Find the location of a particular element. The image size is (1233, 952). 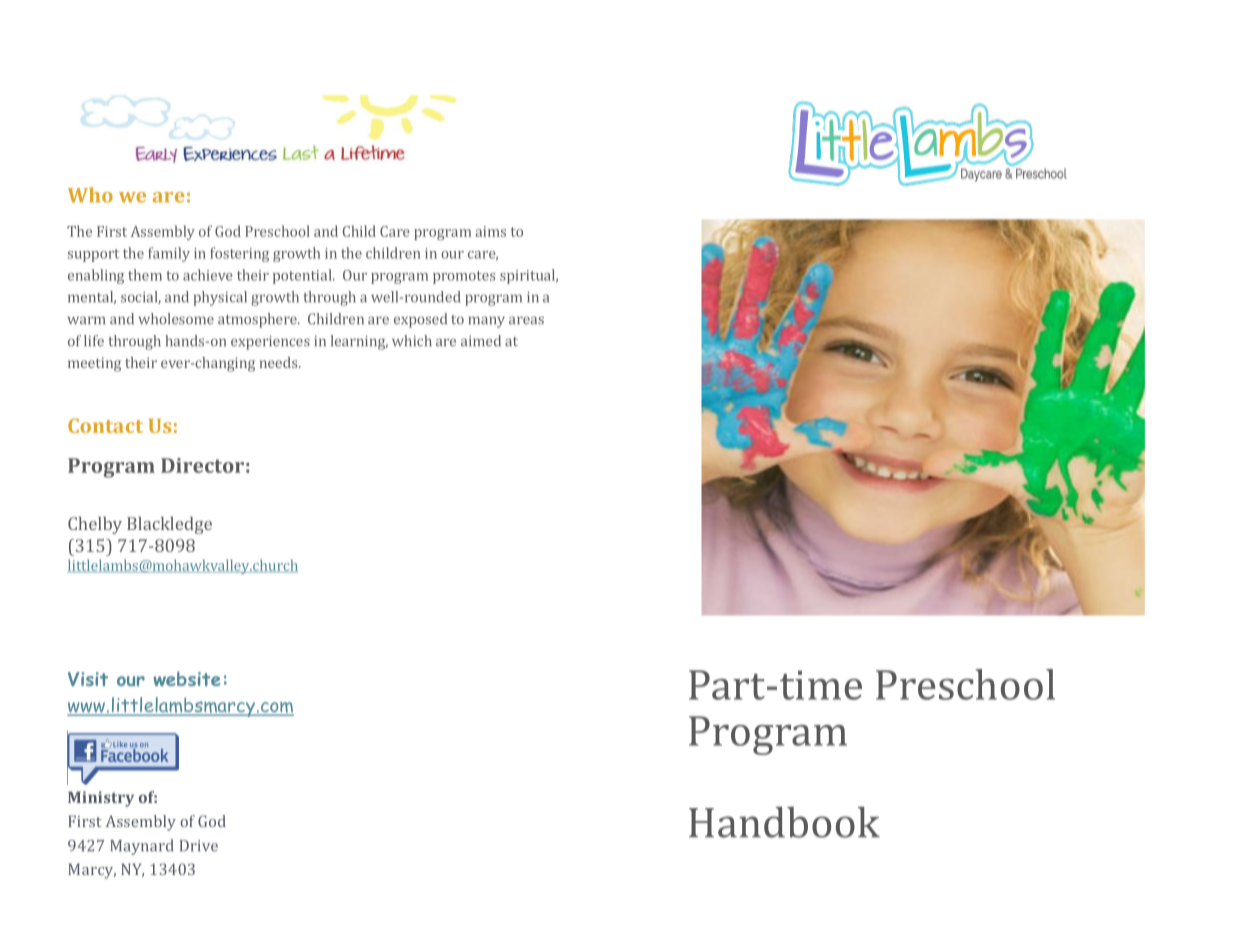

aims is located at coordinates (491, 231).
